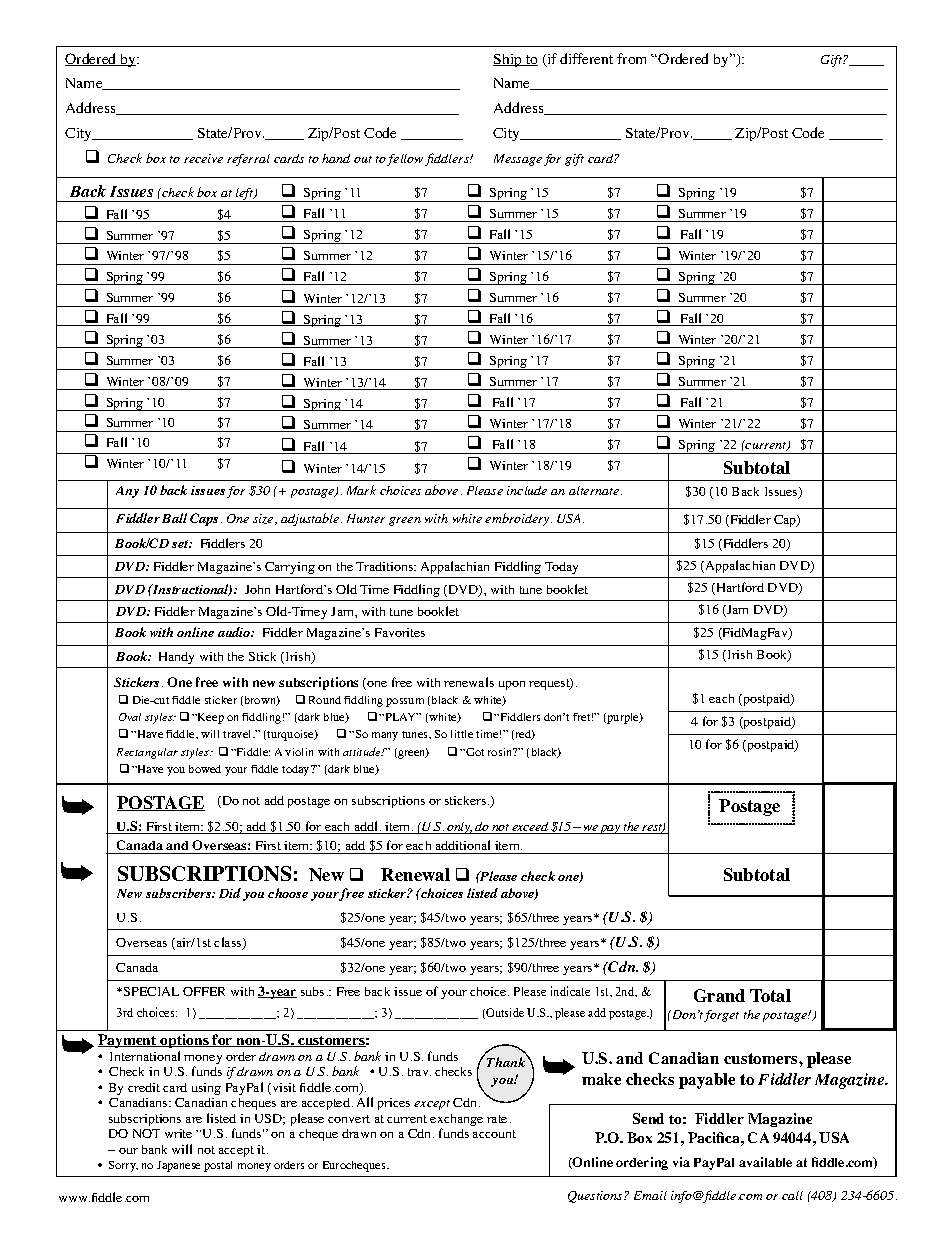 This screenshot has width=952, height=1233. I want to click on from, so click(631, 58).
